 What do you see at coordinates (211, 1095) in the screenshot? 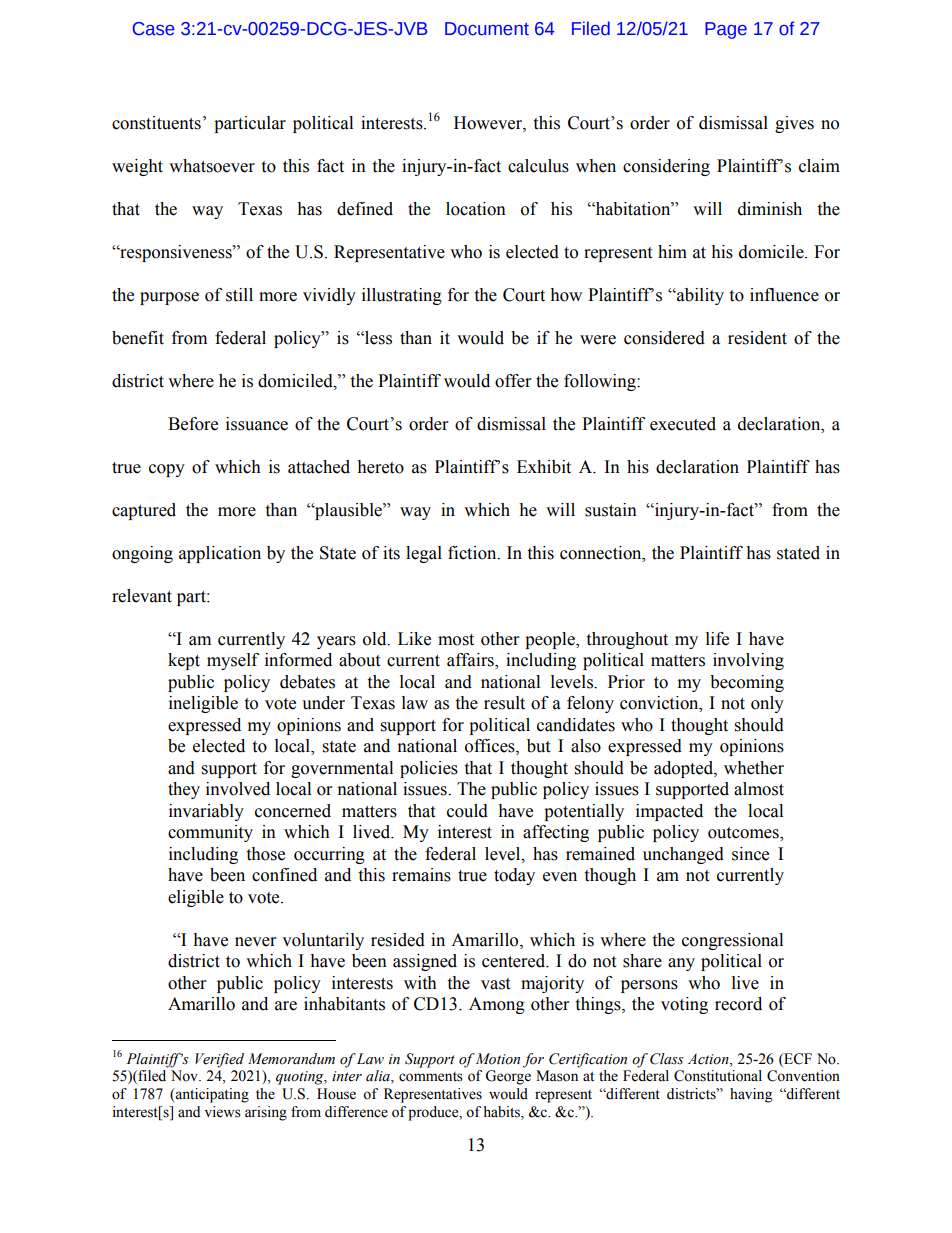
I see `anticipating` at bounding box center [211, 1095].
